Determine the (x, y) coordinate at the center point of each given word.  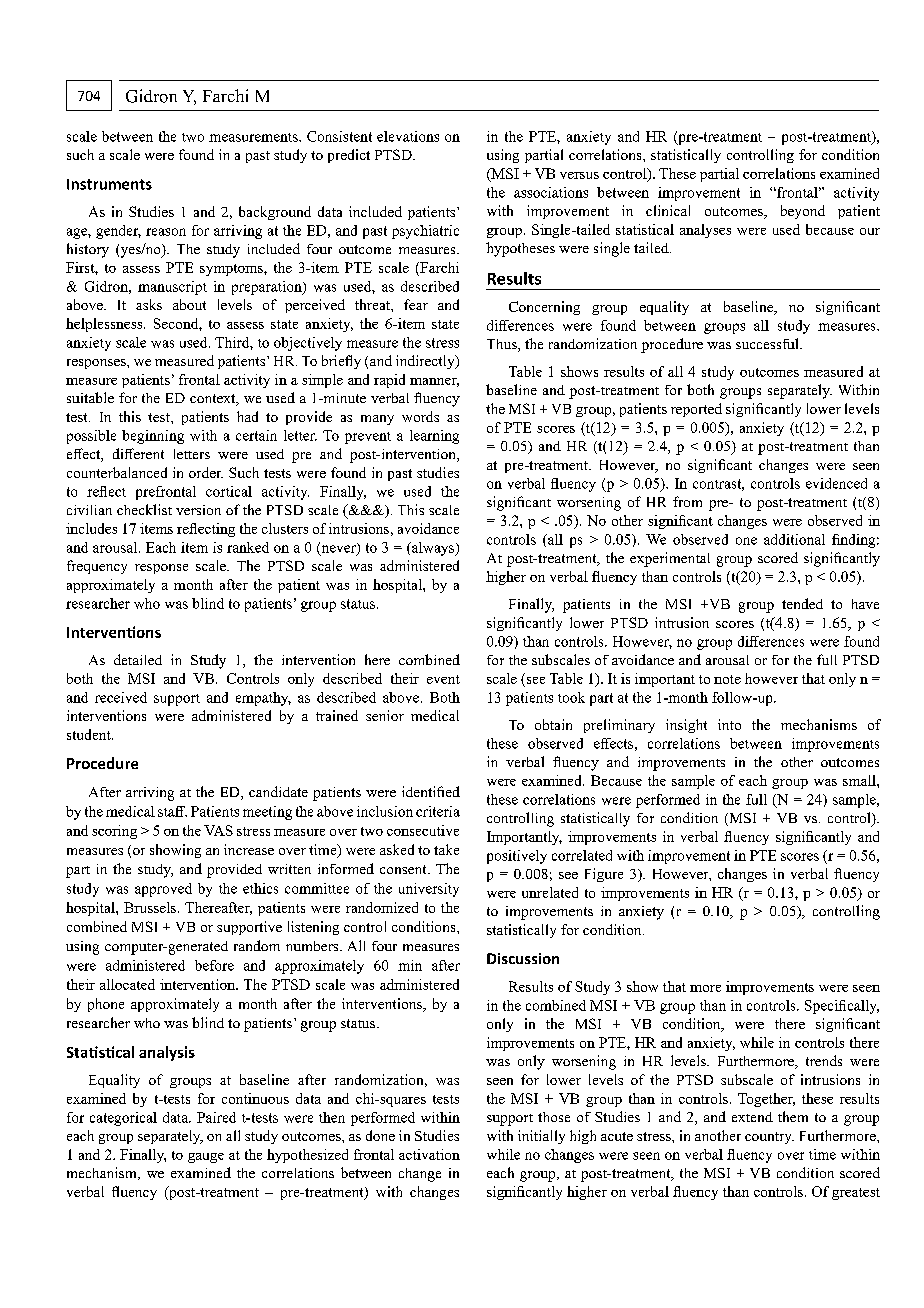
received (121, 697)
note (727, 679)
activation (429, 1154)
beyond (803, 212)
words (420, 416)
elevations (408, 136)
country (769, 1138)
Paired (216, 1117)
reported (696, 410)
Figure (604, 875)
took (571, 697)
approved (163, 890)
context (214, 400)
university (429, 890)
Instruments (109, 184)
